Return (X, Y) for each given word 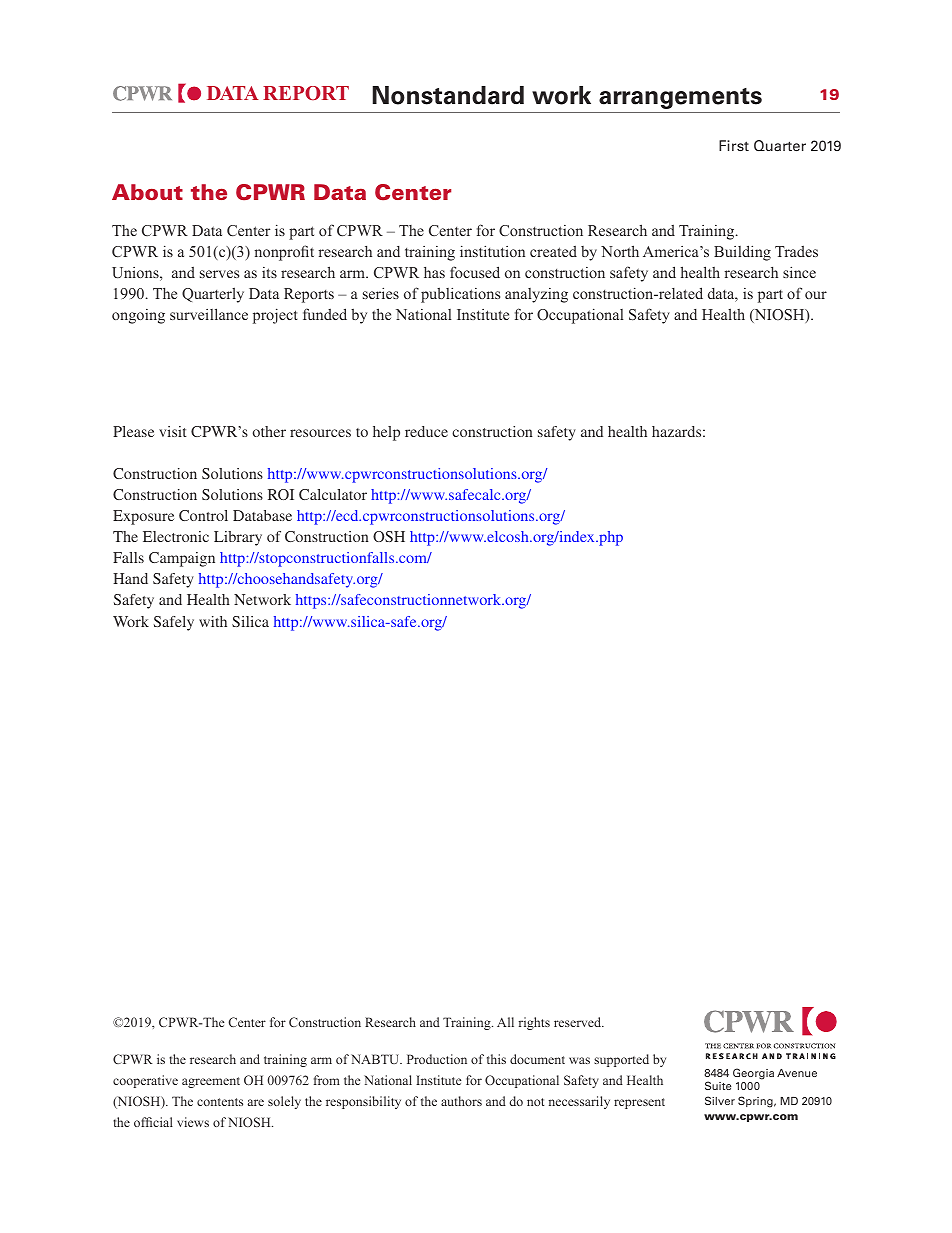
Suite (718, 1085)
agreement (211, 1082)
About (147, 192)
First (734, 145)
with (213, 621)
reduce (426, 431)
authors (461, 1101)
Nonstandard (448, 95)
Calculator (333, 494)
